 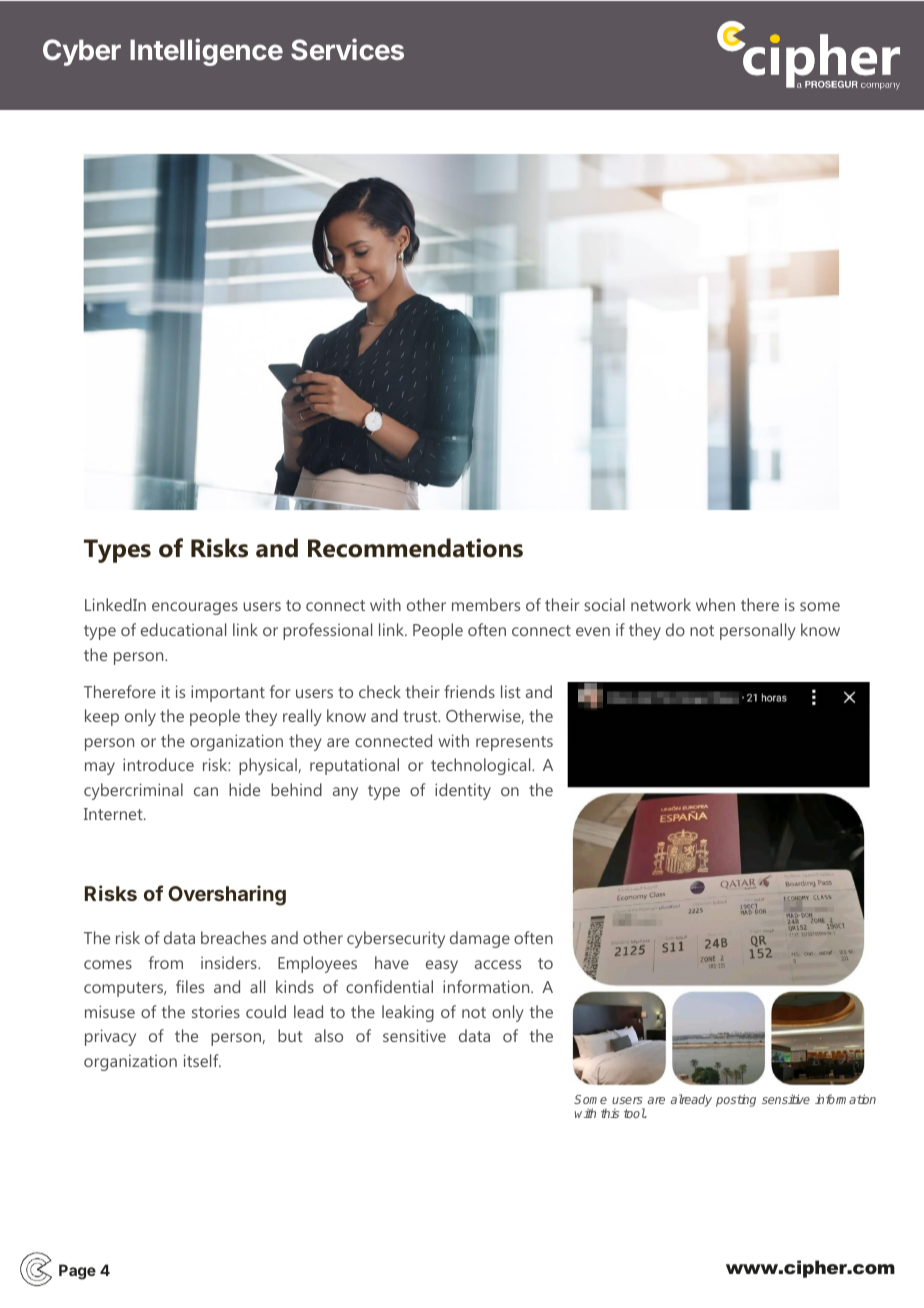 What do you see at coordinates (661, 604) in the screenshot?
I see `network` at bounding box center [661, 604].
